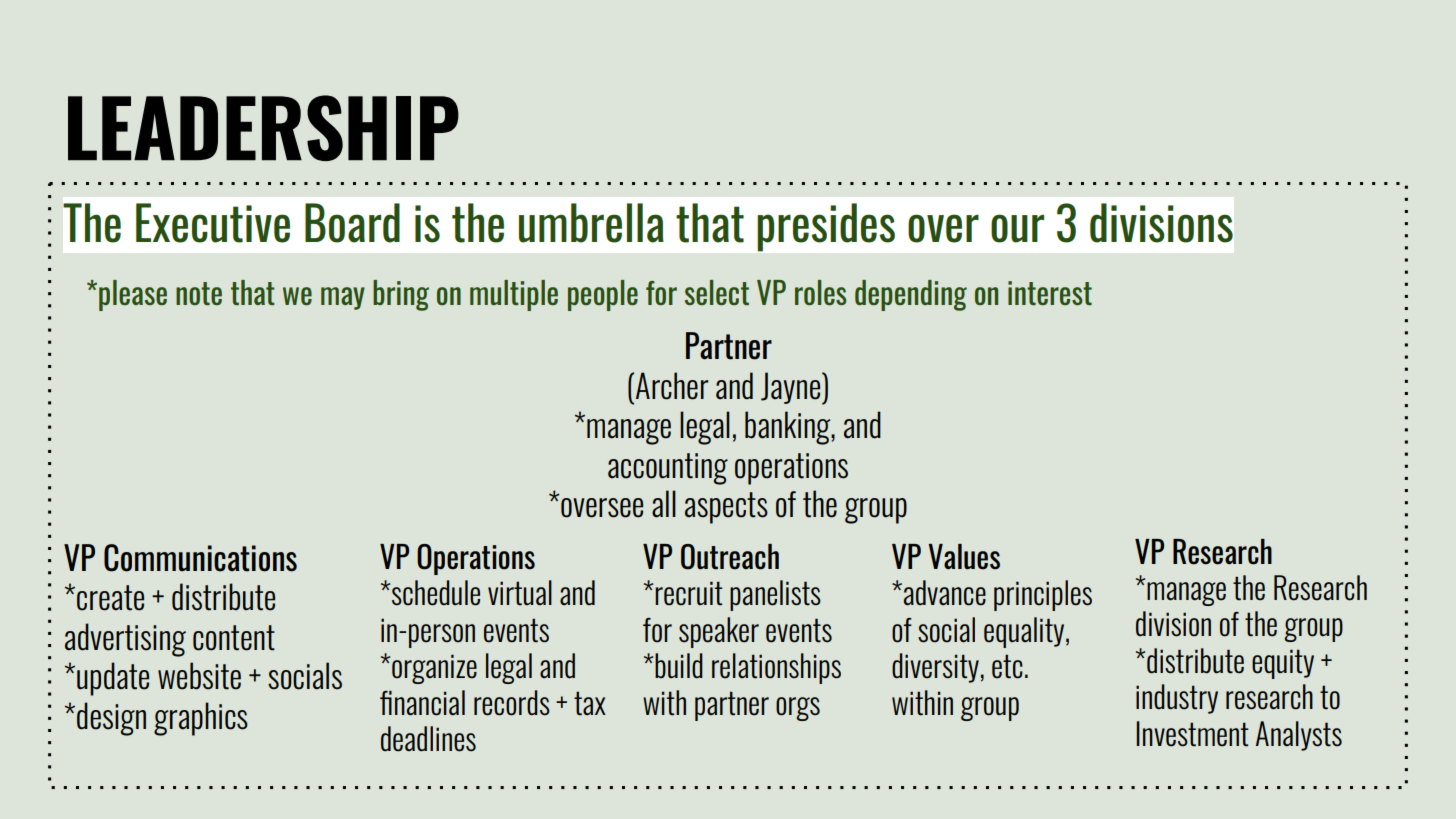 The image size is (1456, 819). Describe the element at coordinates (798, 709) in the screenshot. I see `orgs` at that location.
